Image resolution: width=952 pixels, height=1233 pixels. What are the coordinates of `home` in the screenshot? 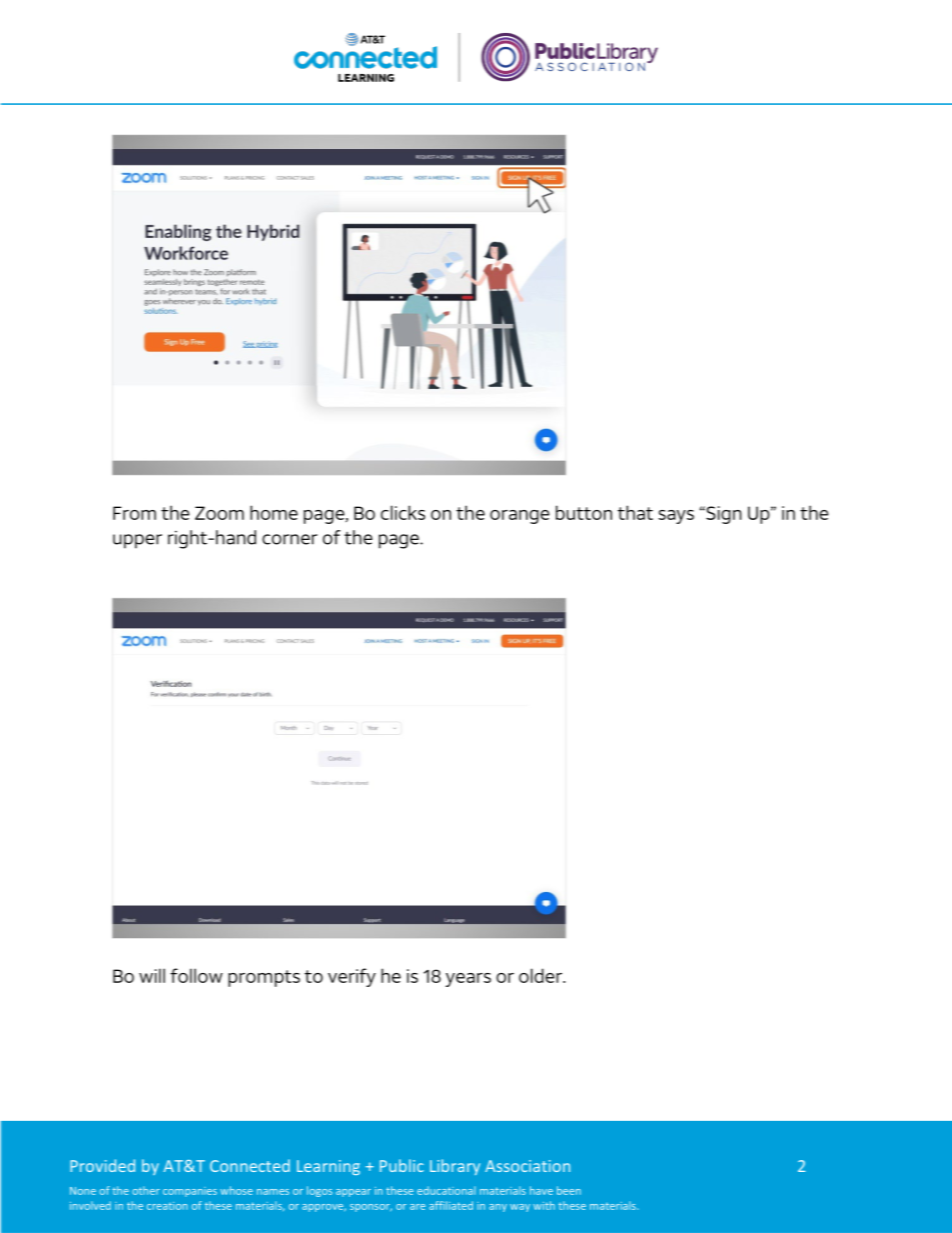 It's located at (274, 512).
